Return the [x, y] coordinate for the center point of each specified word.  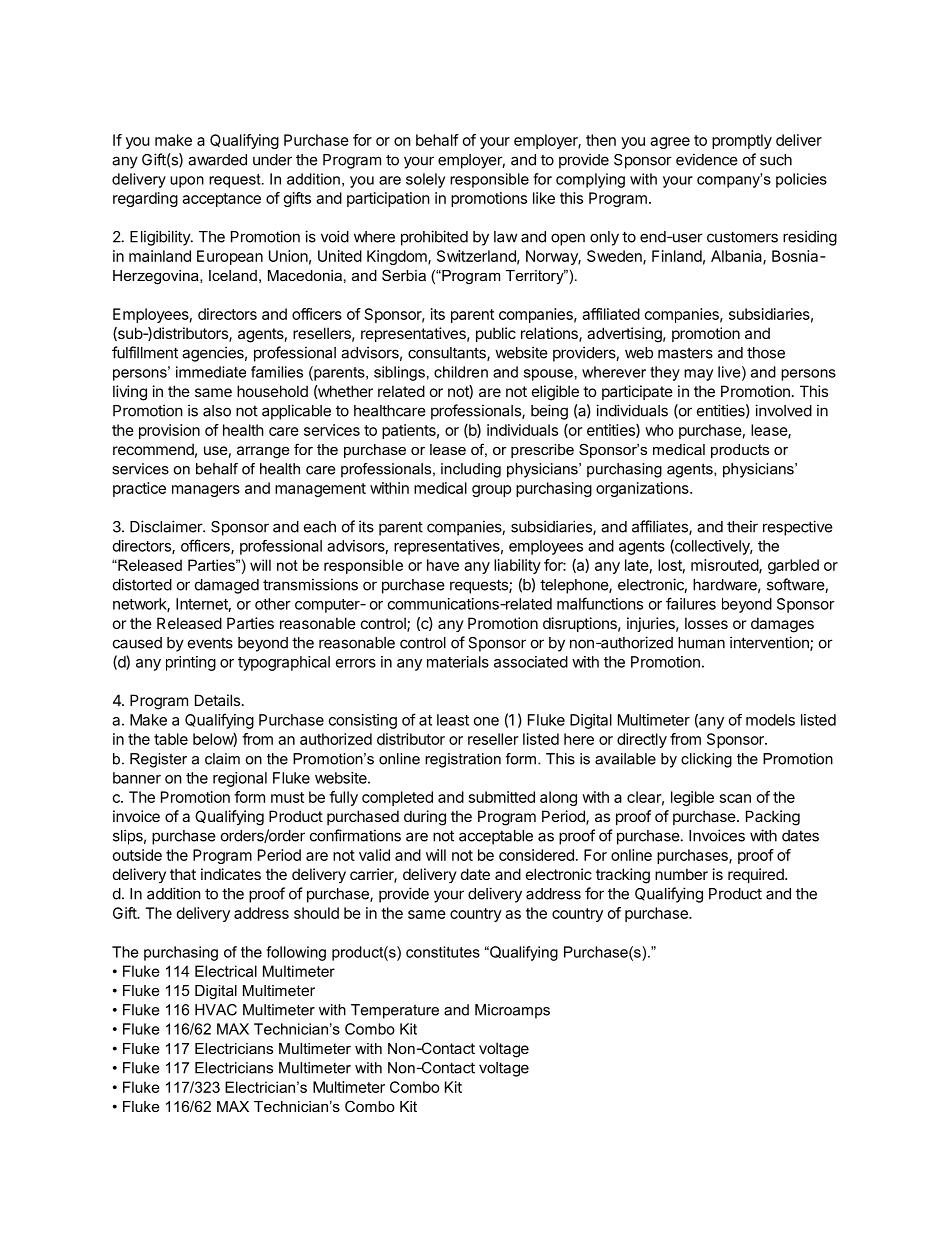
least [453, 720]
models [770, 720]
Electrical [226, 971]
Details [217, 700]
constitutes [443, 952]
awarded [217, 160]
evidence [707, 159]
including [471, 470]
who [659, 430]
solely [425, 180]
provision [169, 431]
